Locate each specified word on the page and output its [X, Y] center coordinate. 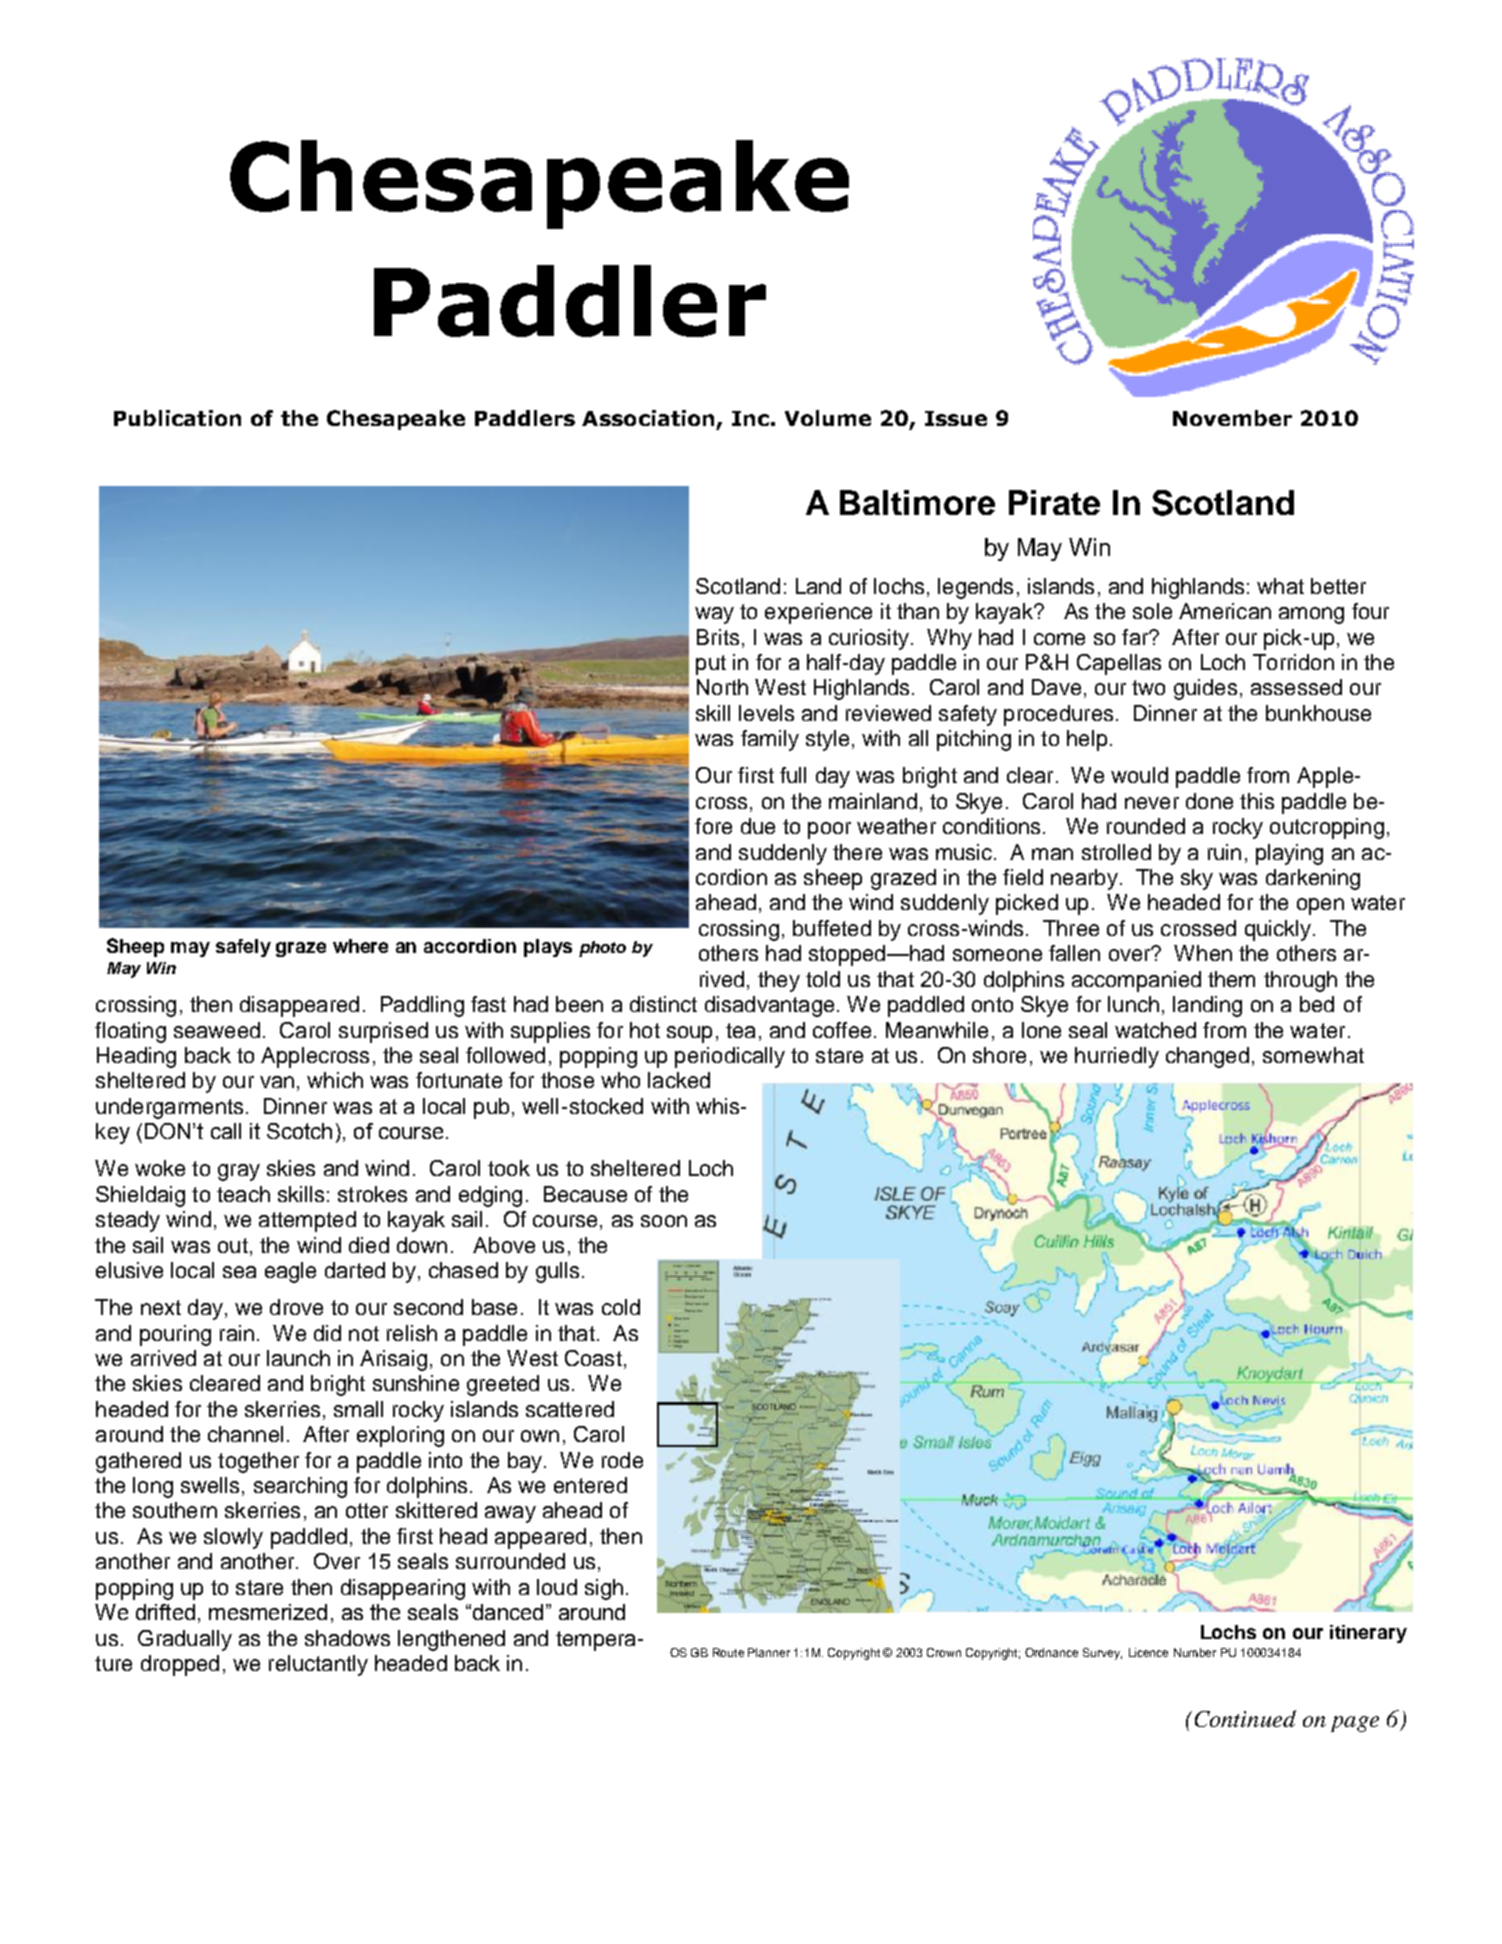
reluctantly [318, 1665]
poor [829, 830]
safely [243, 948]
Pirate [1054, 502]
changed [1207, 1057]
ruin [1224, 852]
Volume [828, 418]
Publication [177, 418]
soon [664, 1221]
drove [296, 1307]
